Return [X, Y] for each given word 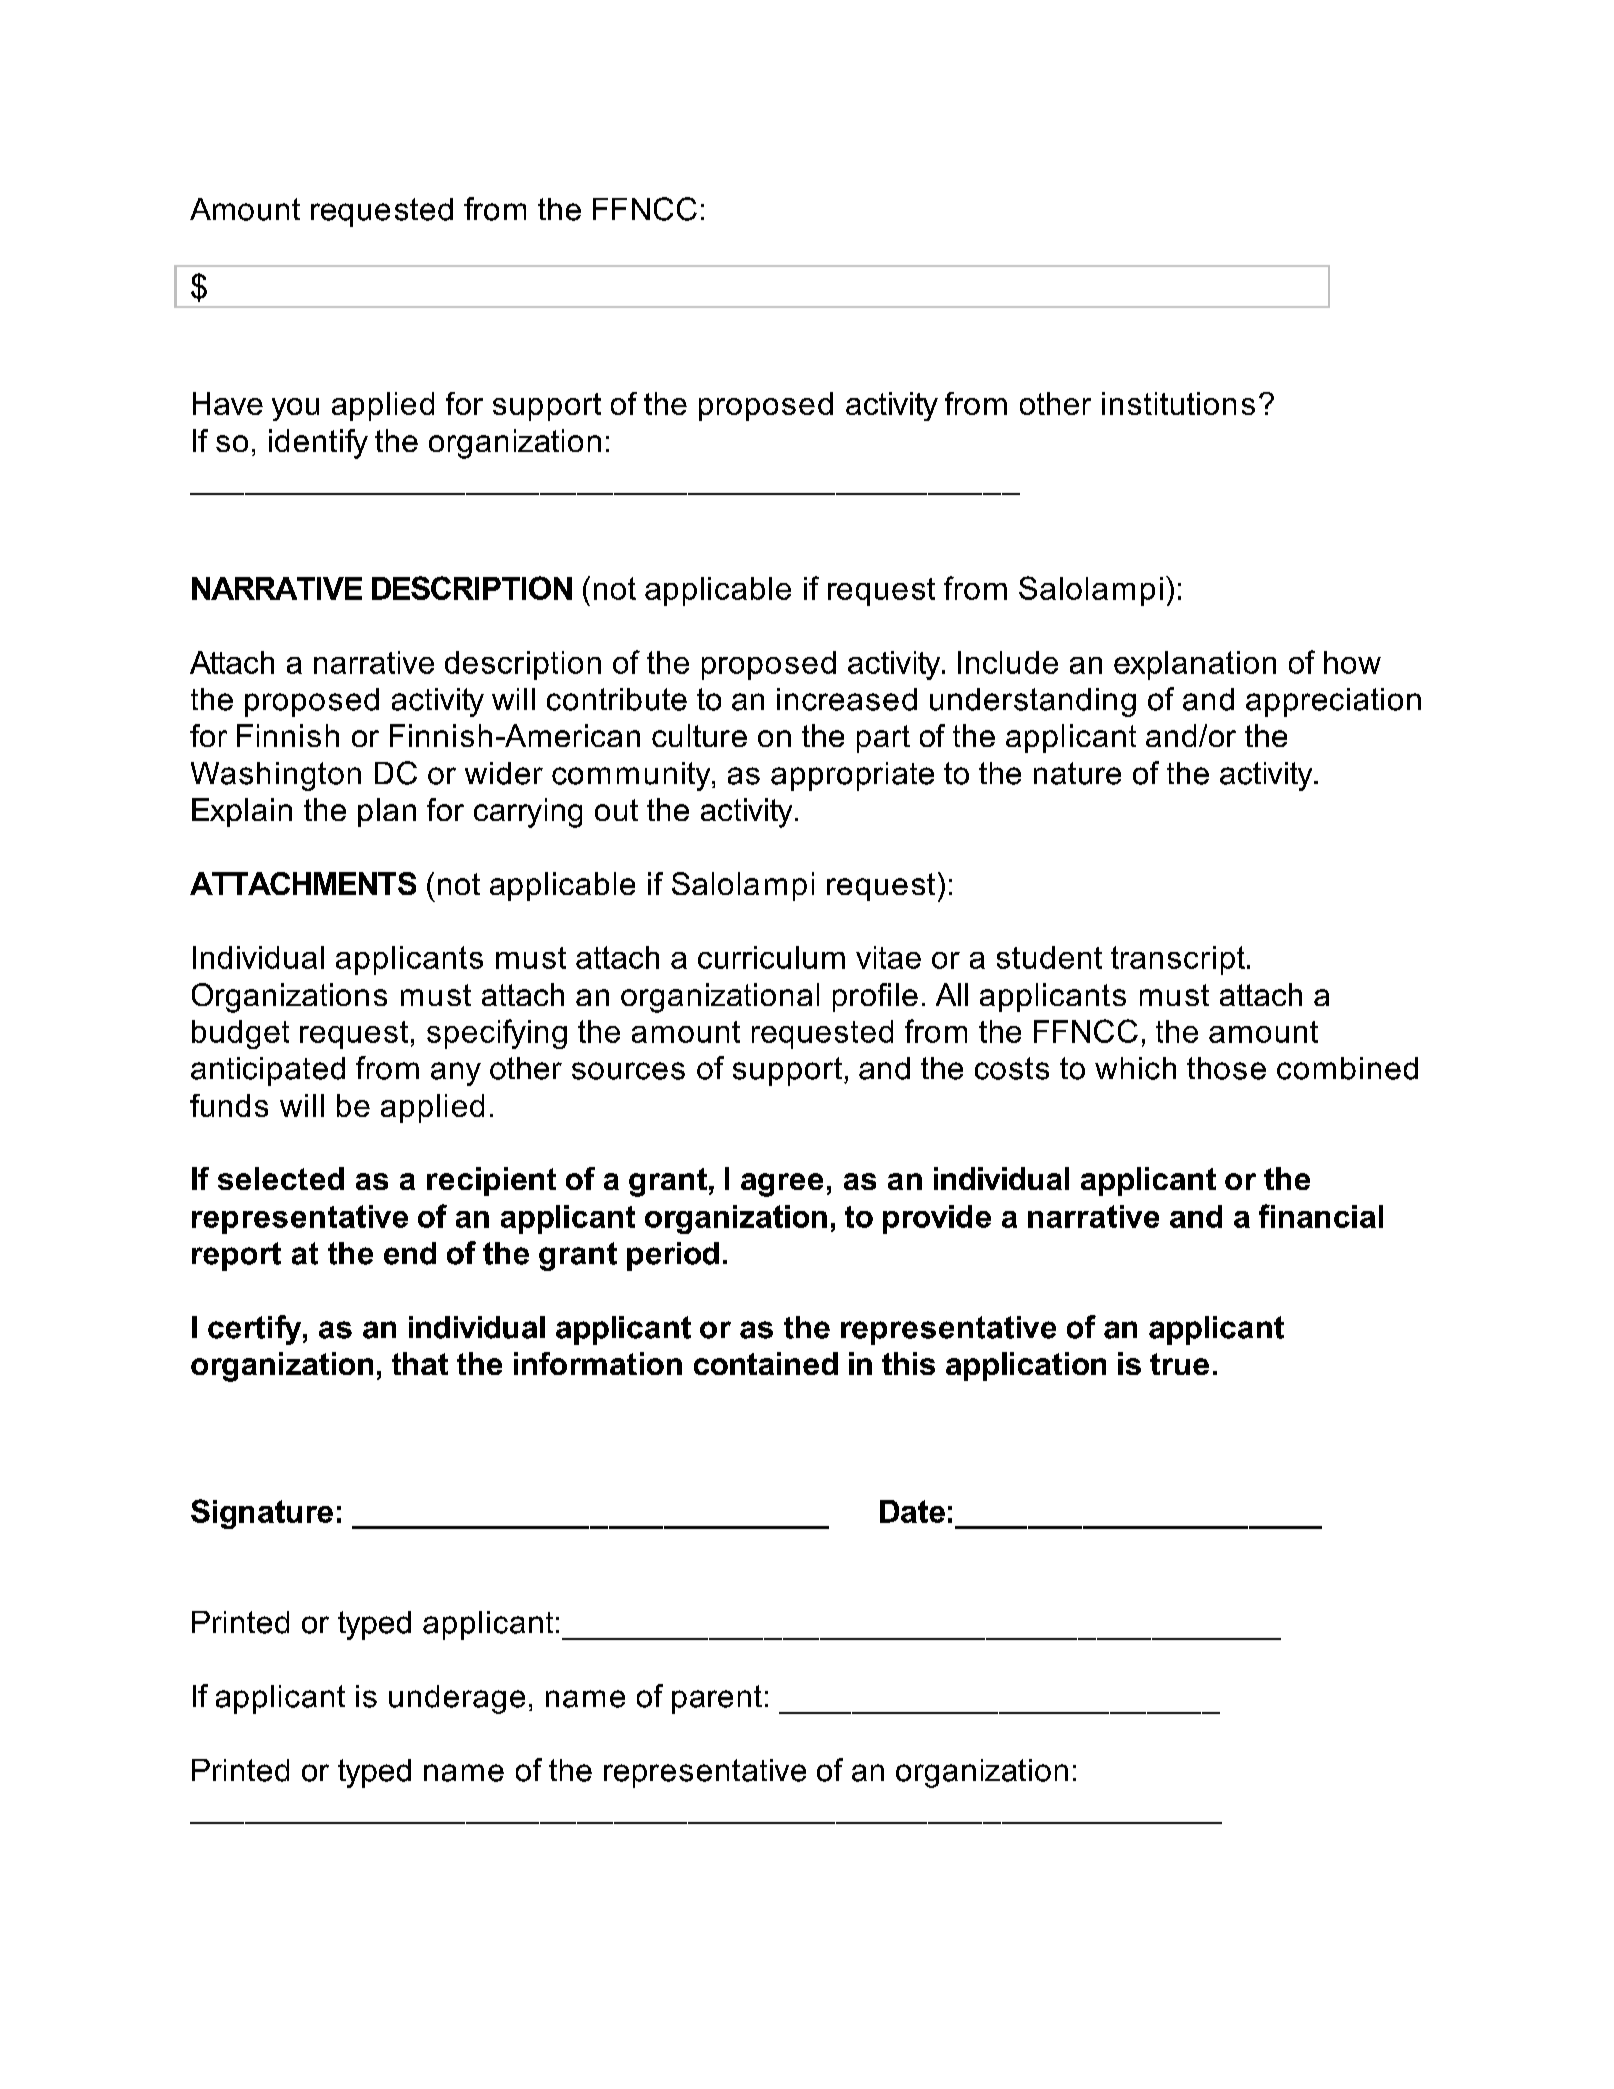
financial [1321, 1216]
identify [318, 444]
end [410, 1253]
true [1179, 1364]
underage [457, 1699]
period [673, 1256]
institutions [1178, 403]
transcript [1178, 960]
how [1352, 662]
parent [717, 1699]
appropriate [852, 776]
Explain [242, 812]
